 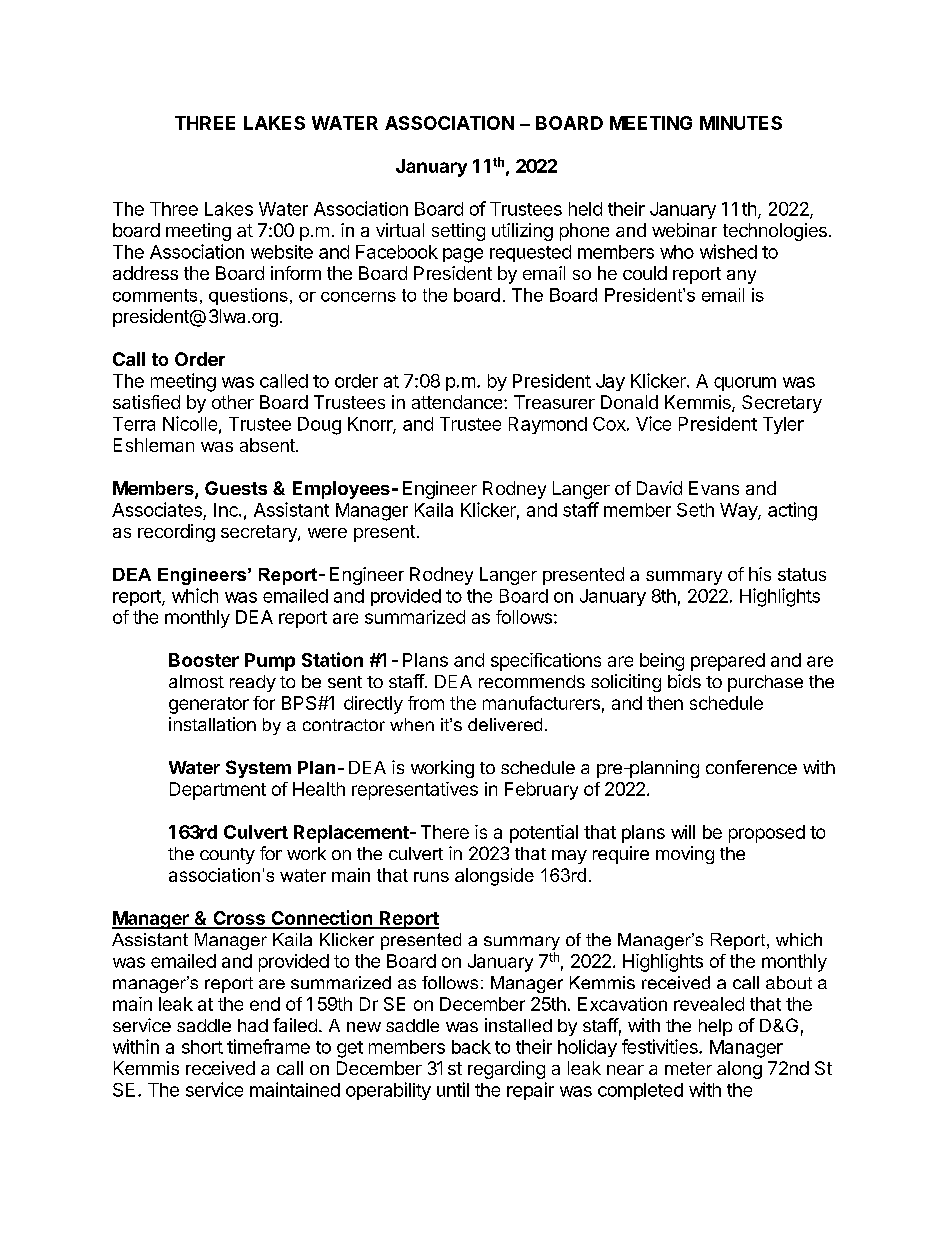 I want to click on setting, so click(x=458, y=232).
